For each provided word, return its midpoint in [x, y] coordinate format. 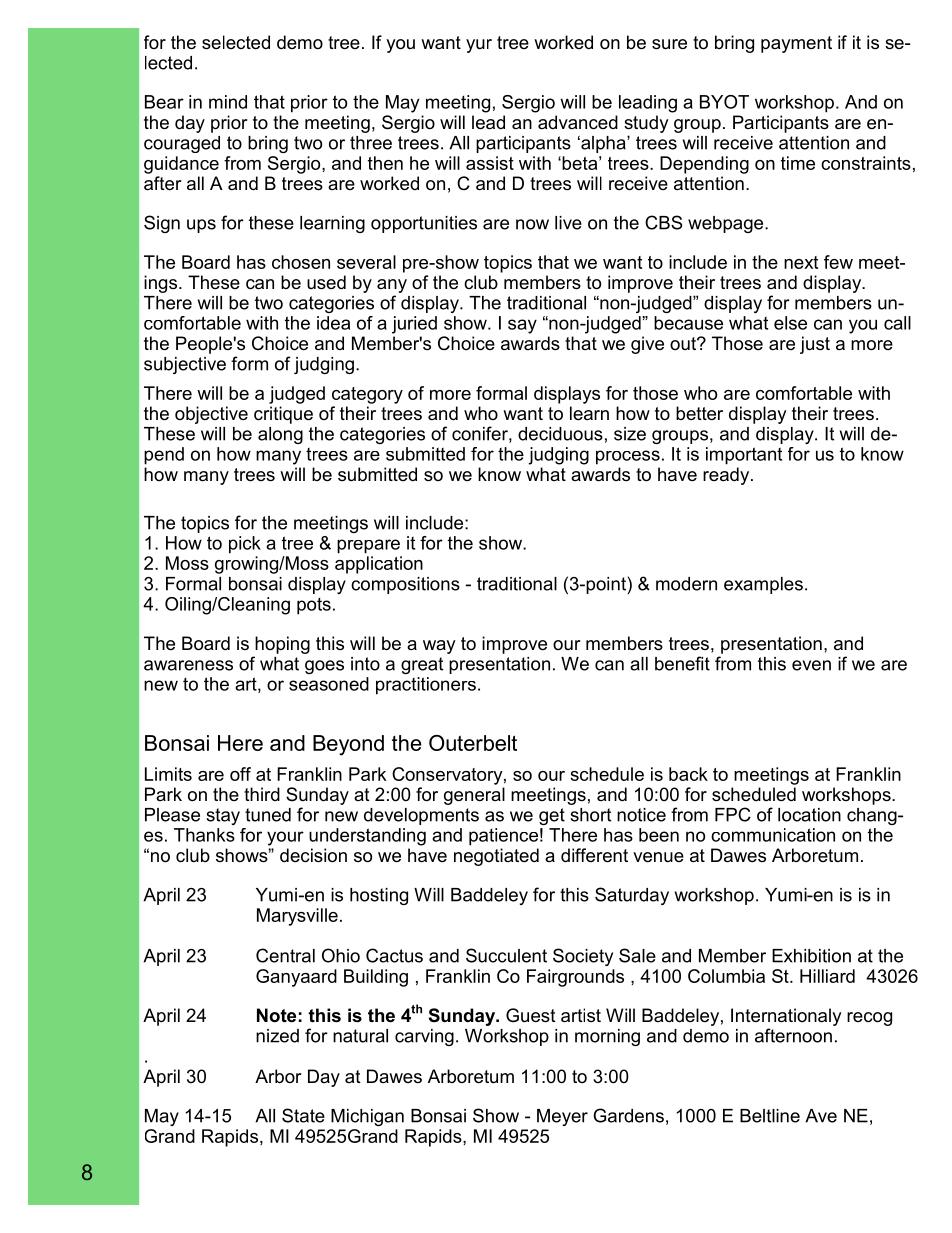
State [303, 1115]
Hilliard [827, 976]
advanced [578, 122]
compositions [405, 585]
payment [796, 44]
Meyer [562, 1117]
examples [763, 585]
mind [228, 102]
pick [245, 545]
